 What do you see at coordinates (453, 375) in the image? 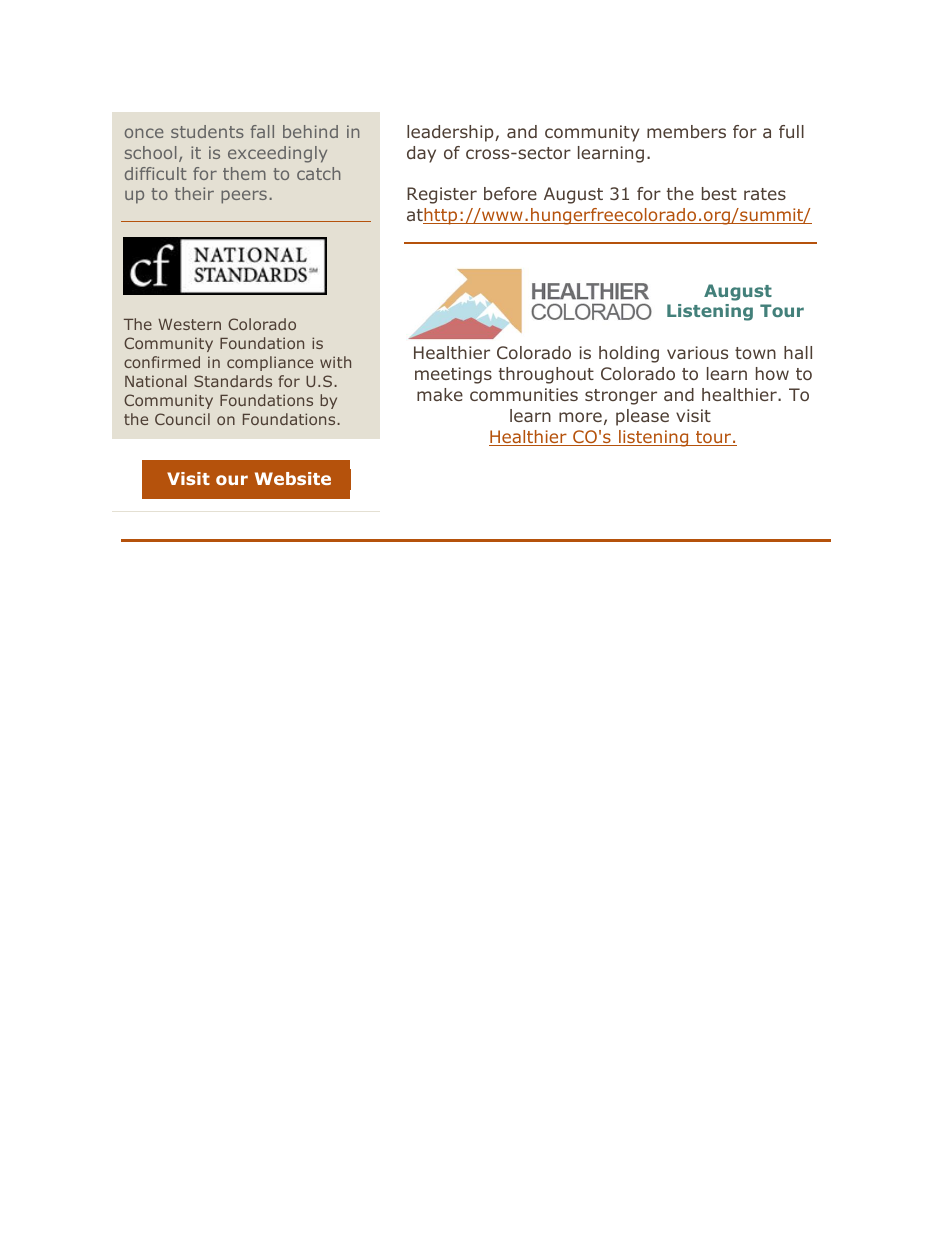
I see `meetings` at bounding box center [453, 375].
